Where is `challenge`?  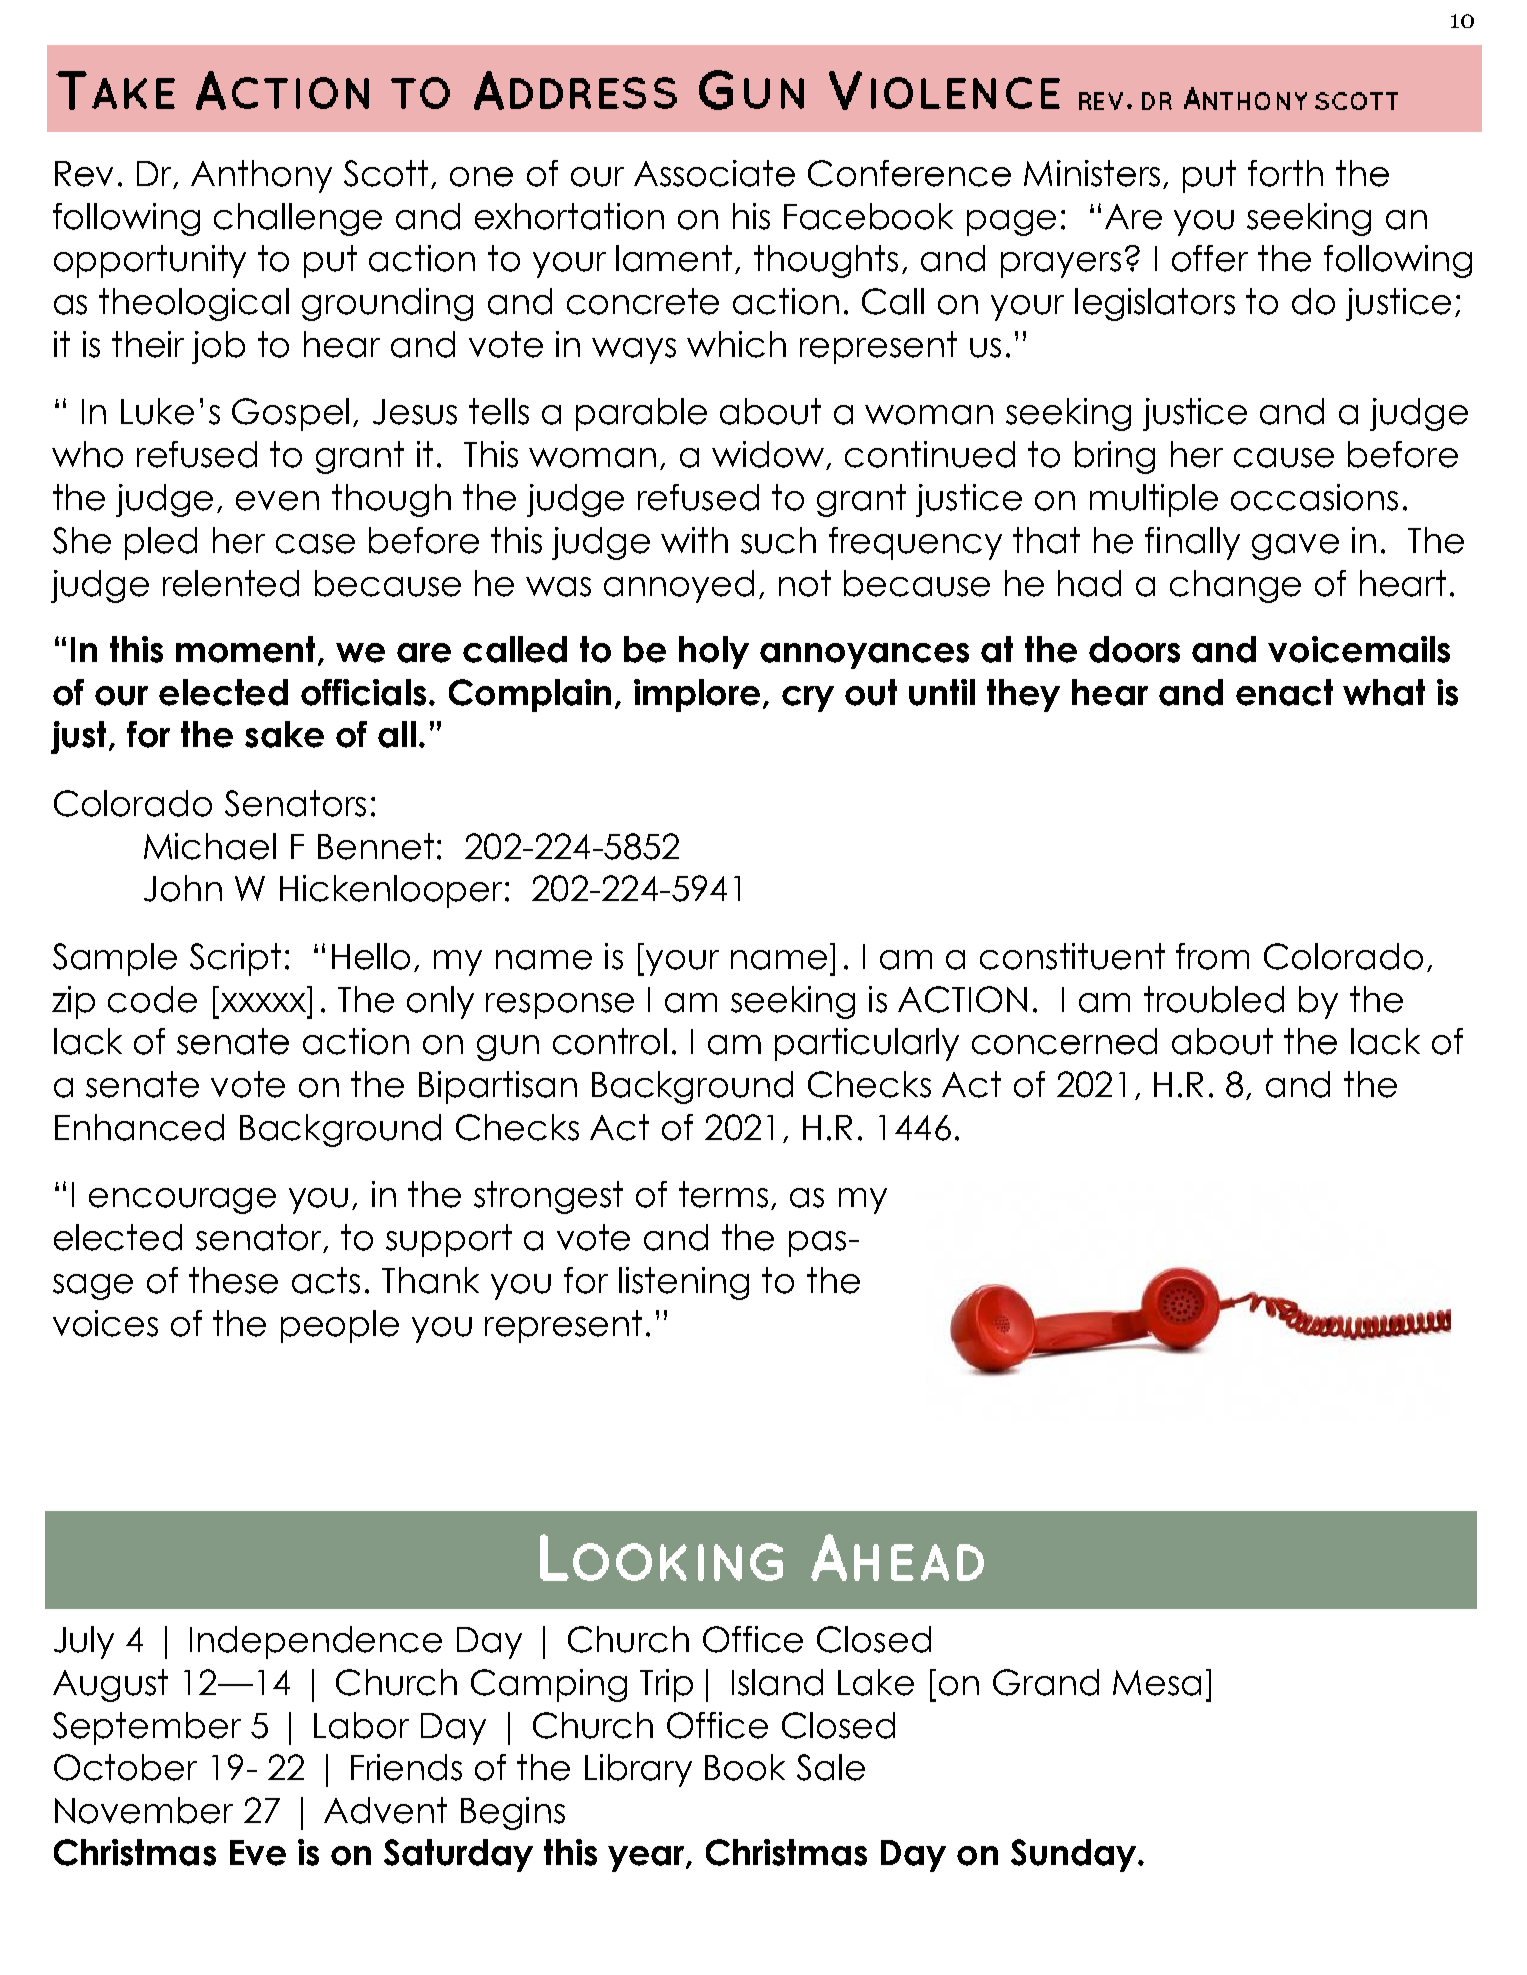
challenge is located at coordinates (298, 219).
